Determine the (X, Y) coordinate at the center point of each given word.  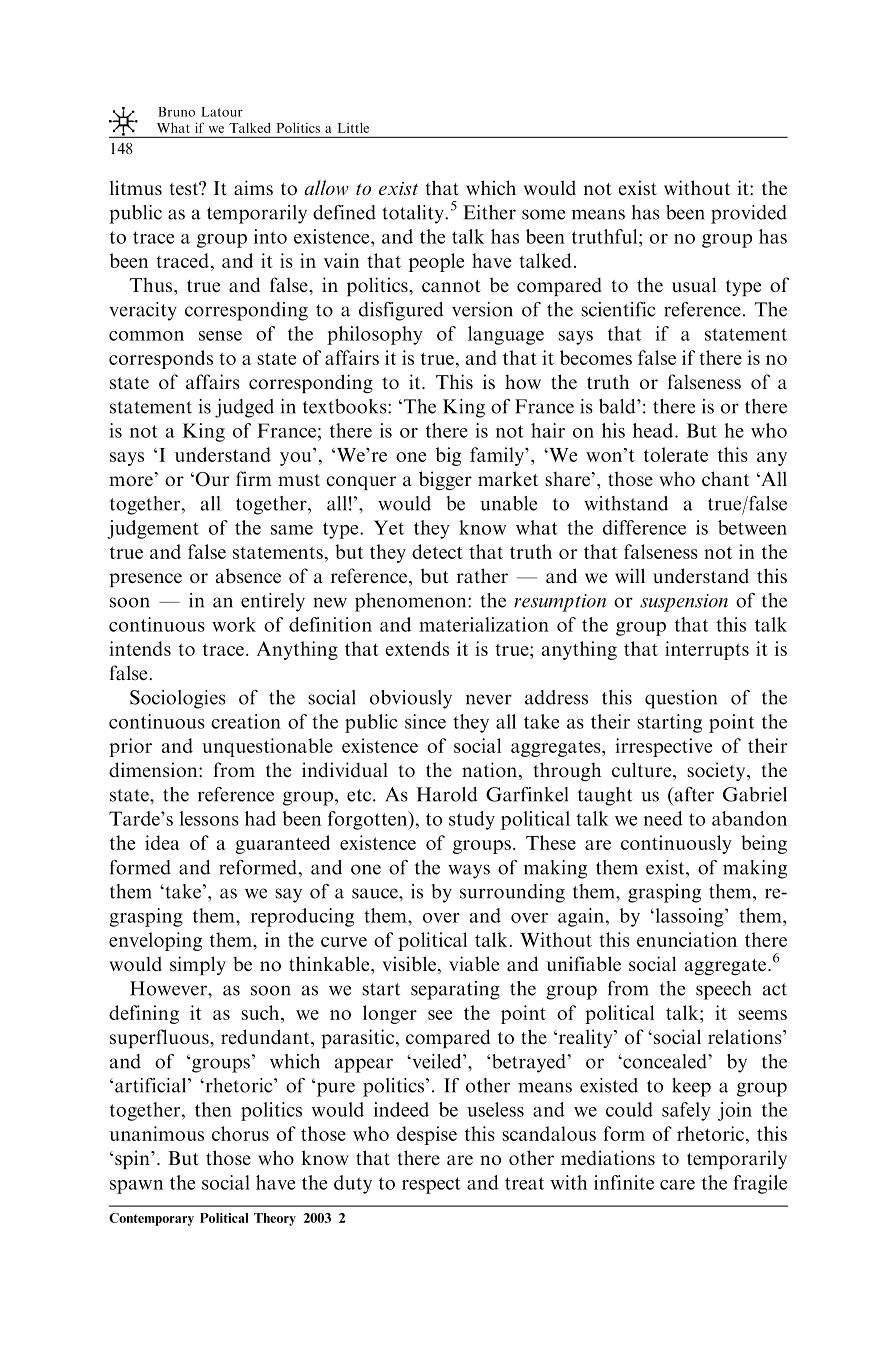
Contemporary (151, 1219)
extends (417, 648)
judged (244, 408)
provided (749, 214)
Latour (222, 112)
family (498, 456)
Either (489, 212)
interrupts (707, 650)
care (677, 1185)
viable (474, 963)
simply (198, 965)
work (234, 624)
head (654, 430)
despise (427, 1135)
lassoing (689, 917)
